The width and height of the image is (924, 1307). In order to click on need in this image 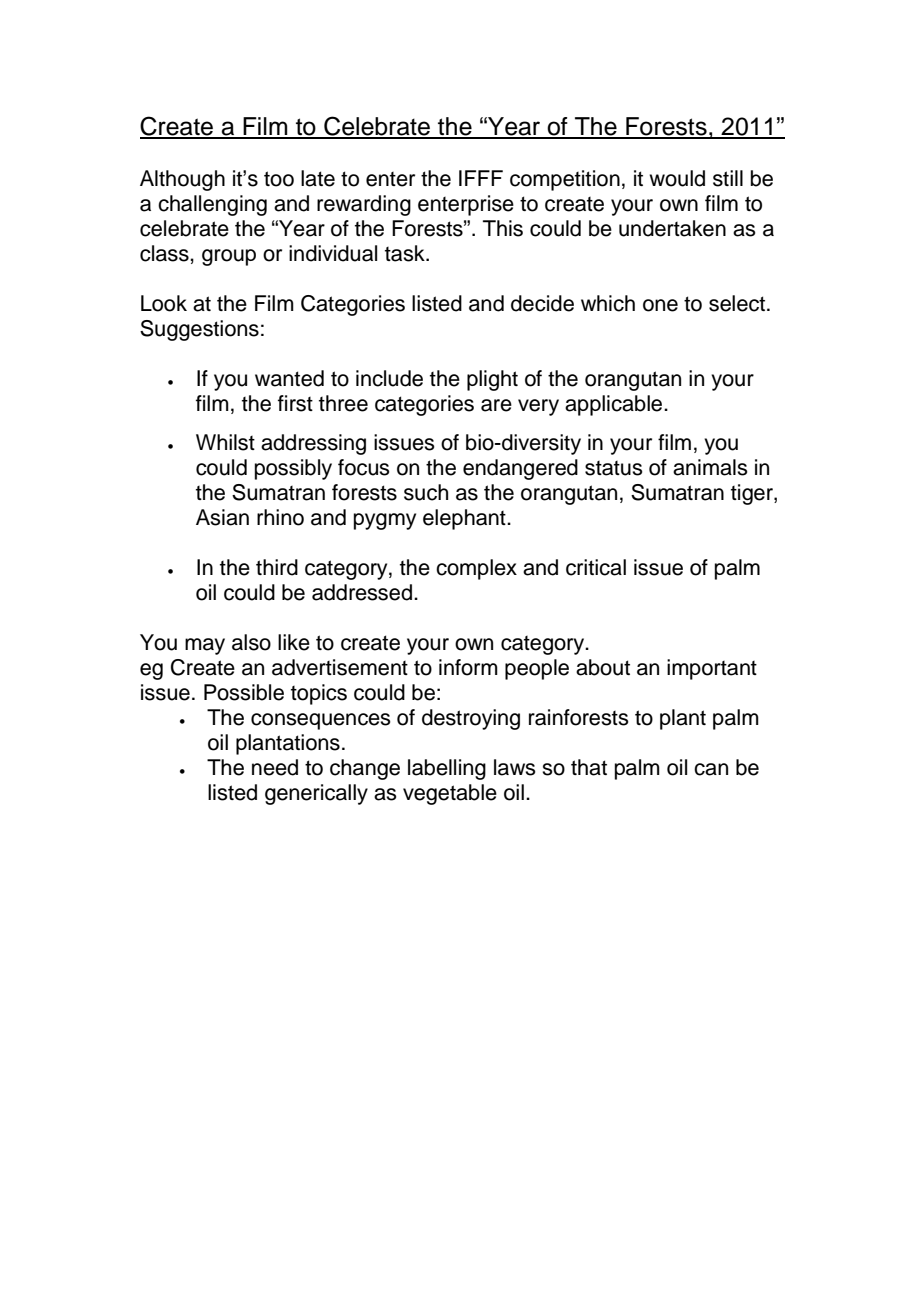, I will do `click(275, 767)`.
